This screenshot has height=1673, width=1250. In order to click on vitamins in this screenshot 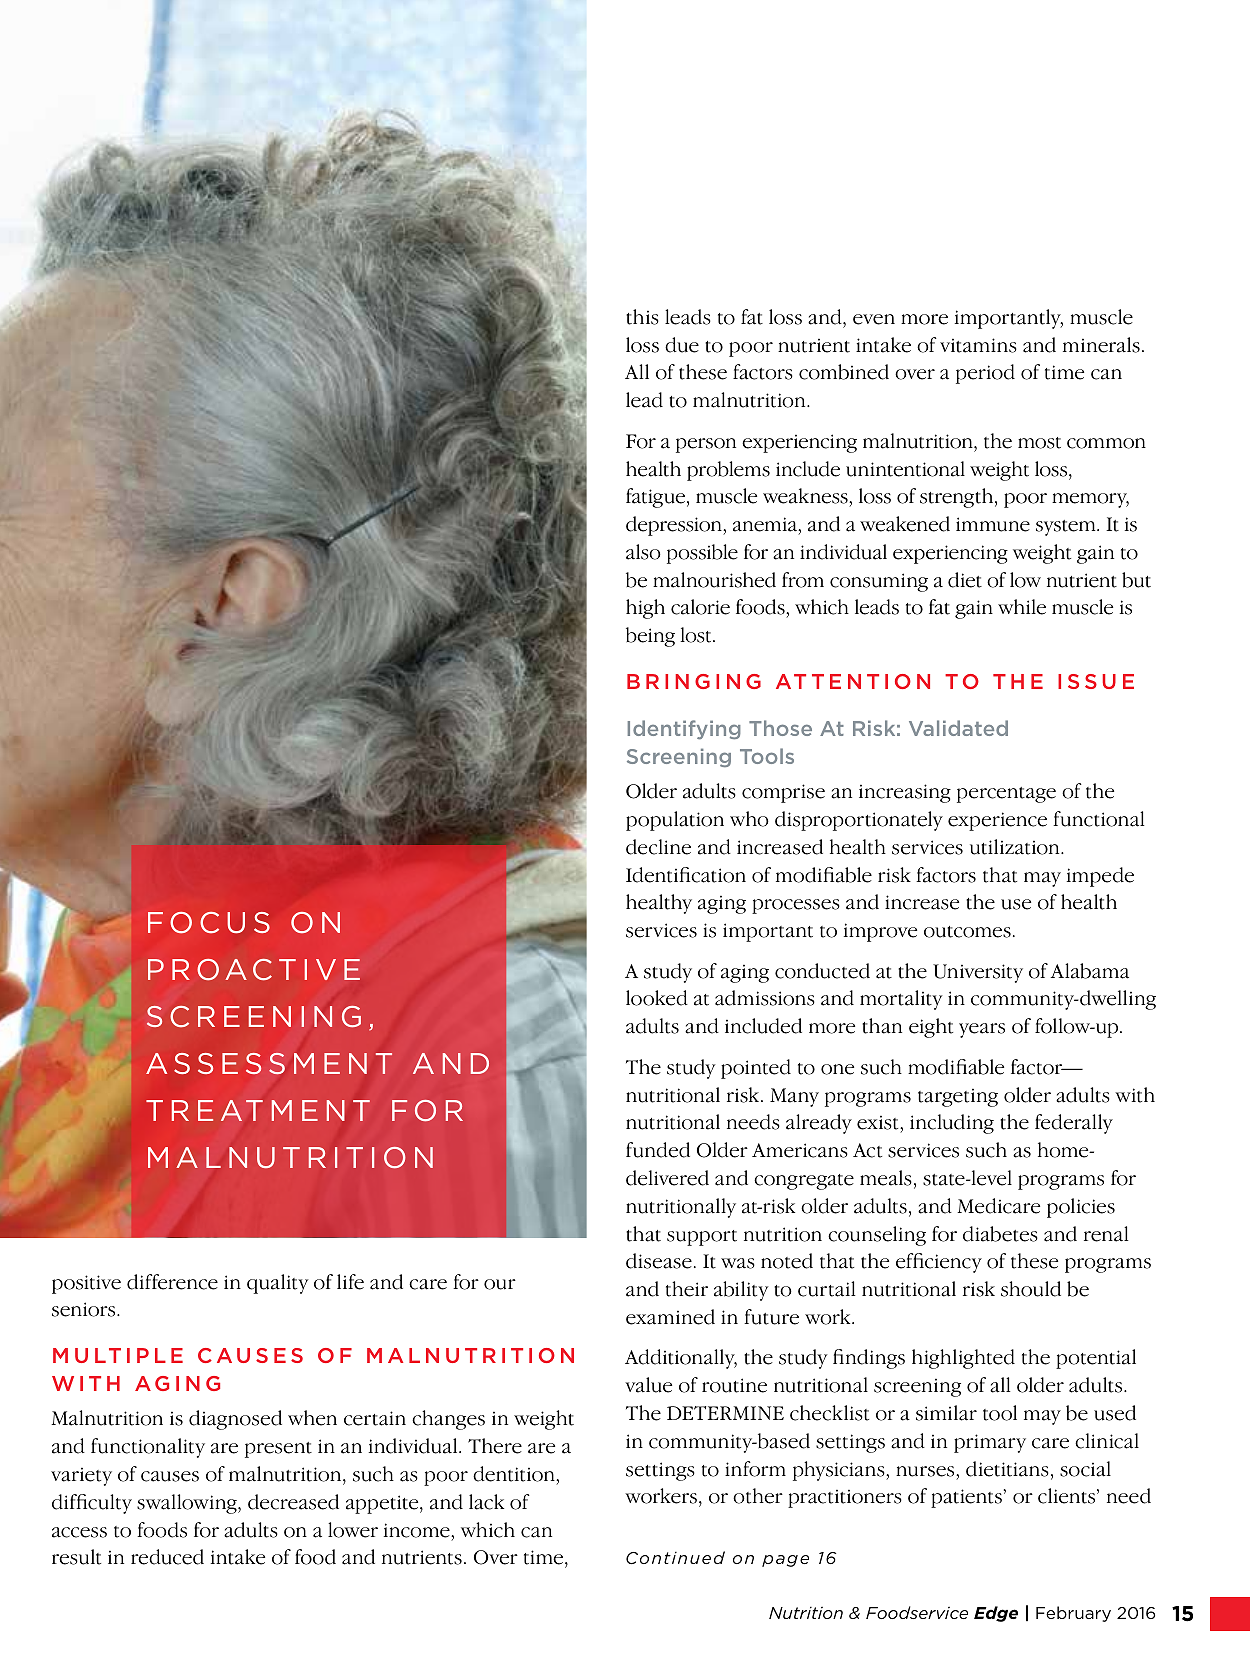, I will do `click(978, 345)`.
